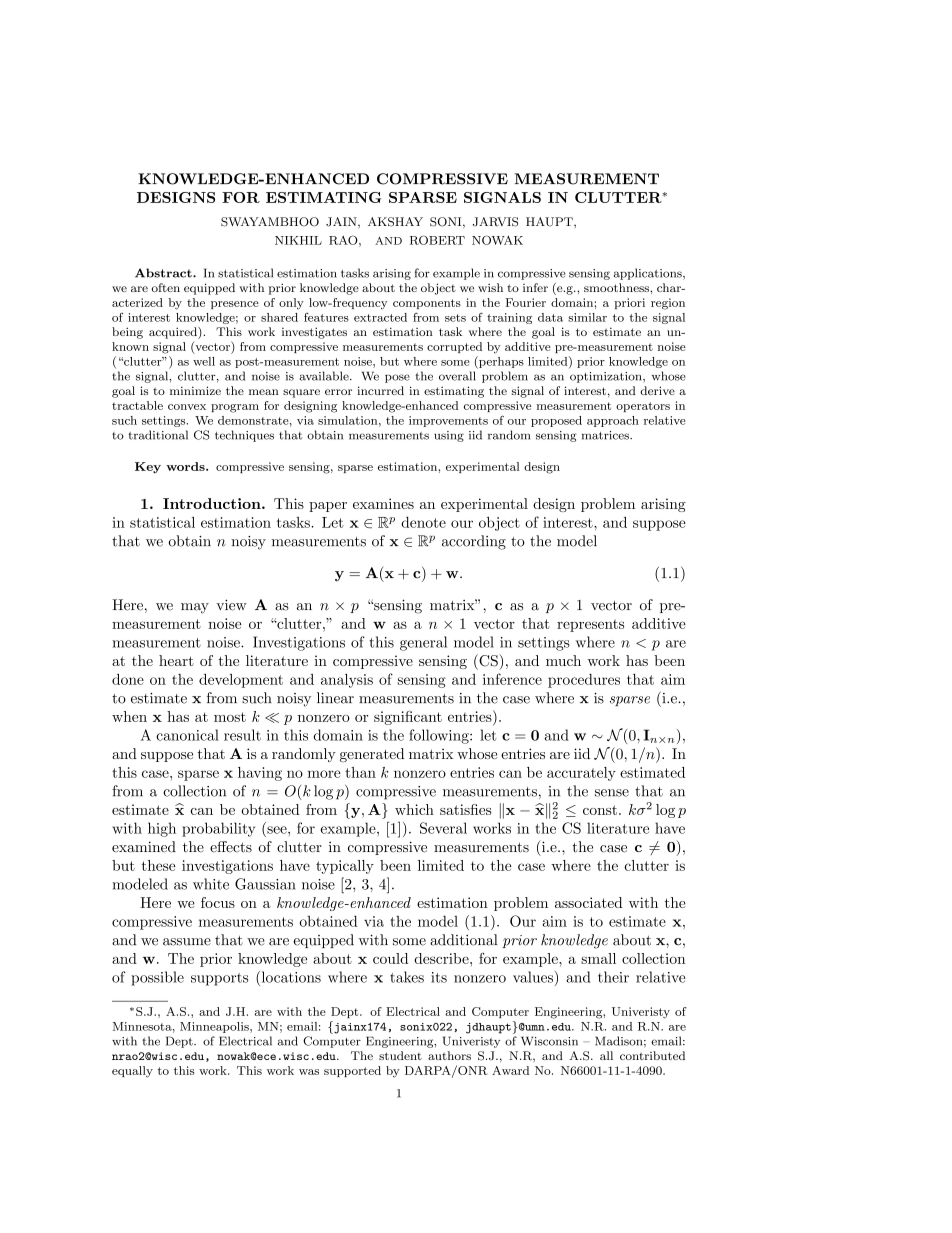  Describe the element at coordinates (584, 681) in the screenshot. I see `procedures` at that location.
